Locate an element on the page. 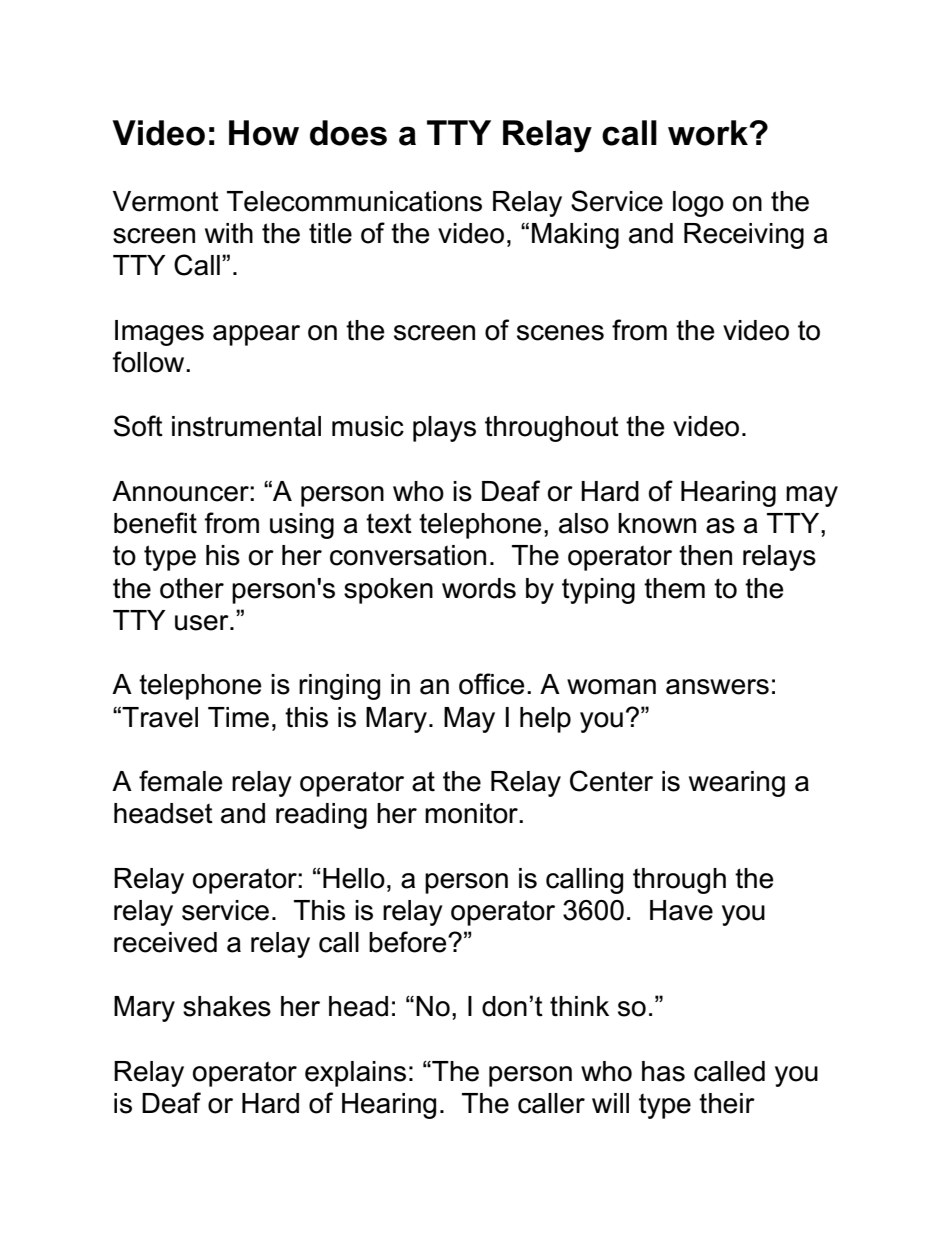 The height and width of the image is (1233, 952). explains is located at coordinates (355, 1074).
